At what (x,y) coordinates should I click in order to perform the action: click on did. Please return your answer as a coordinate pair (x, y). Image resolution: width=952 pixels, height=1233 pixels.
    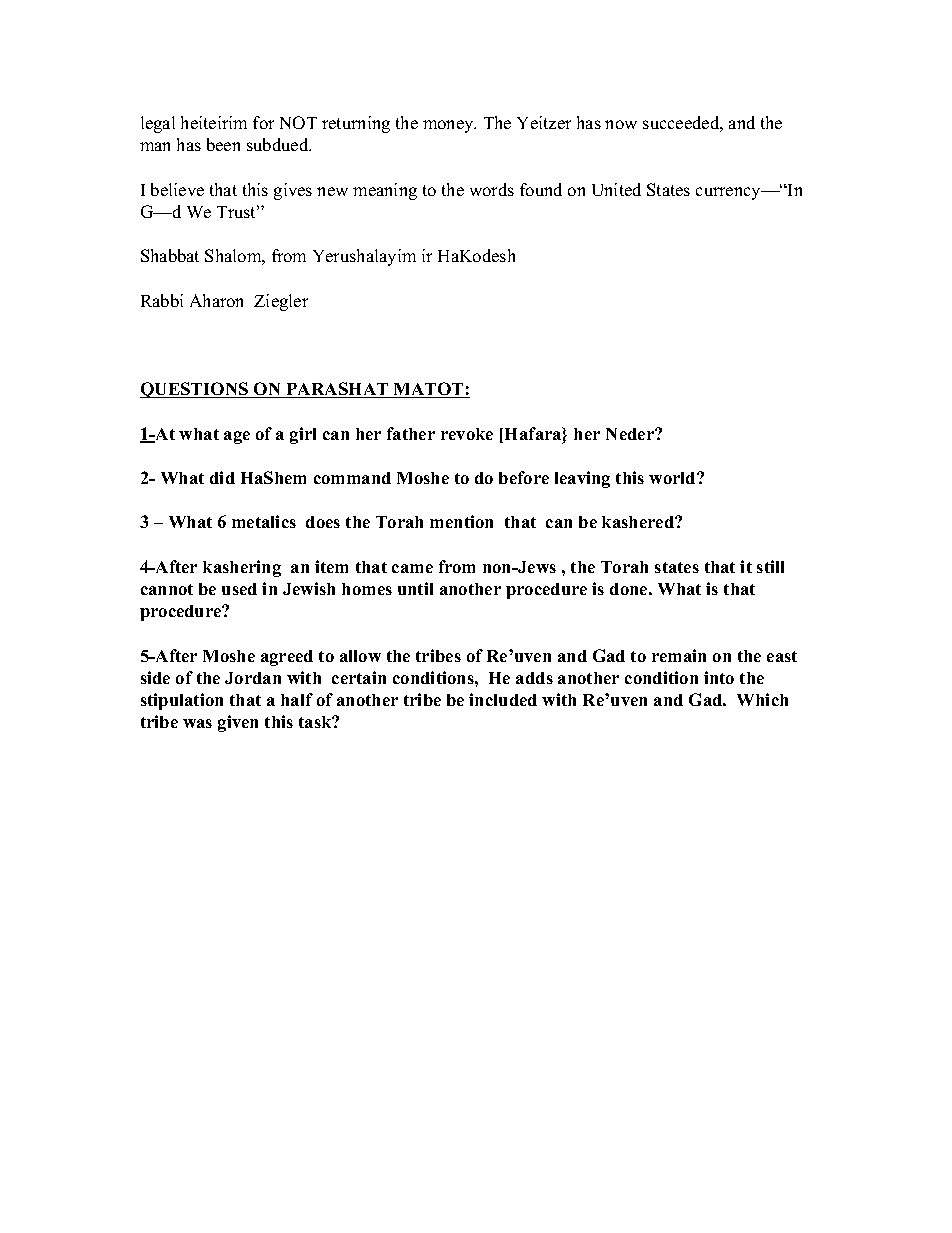
    Looking at the image, I should click on (222, 477).
